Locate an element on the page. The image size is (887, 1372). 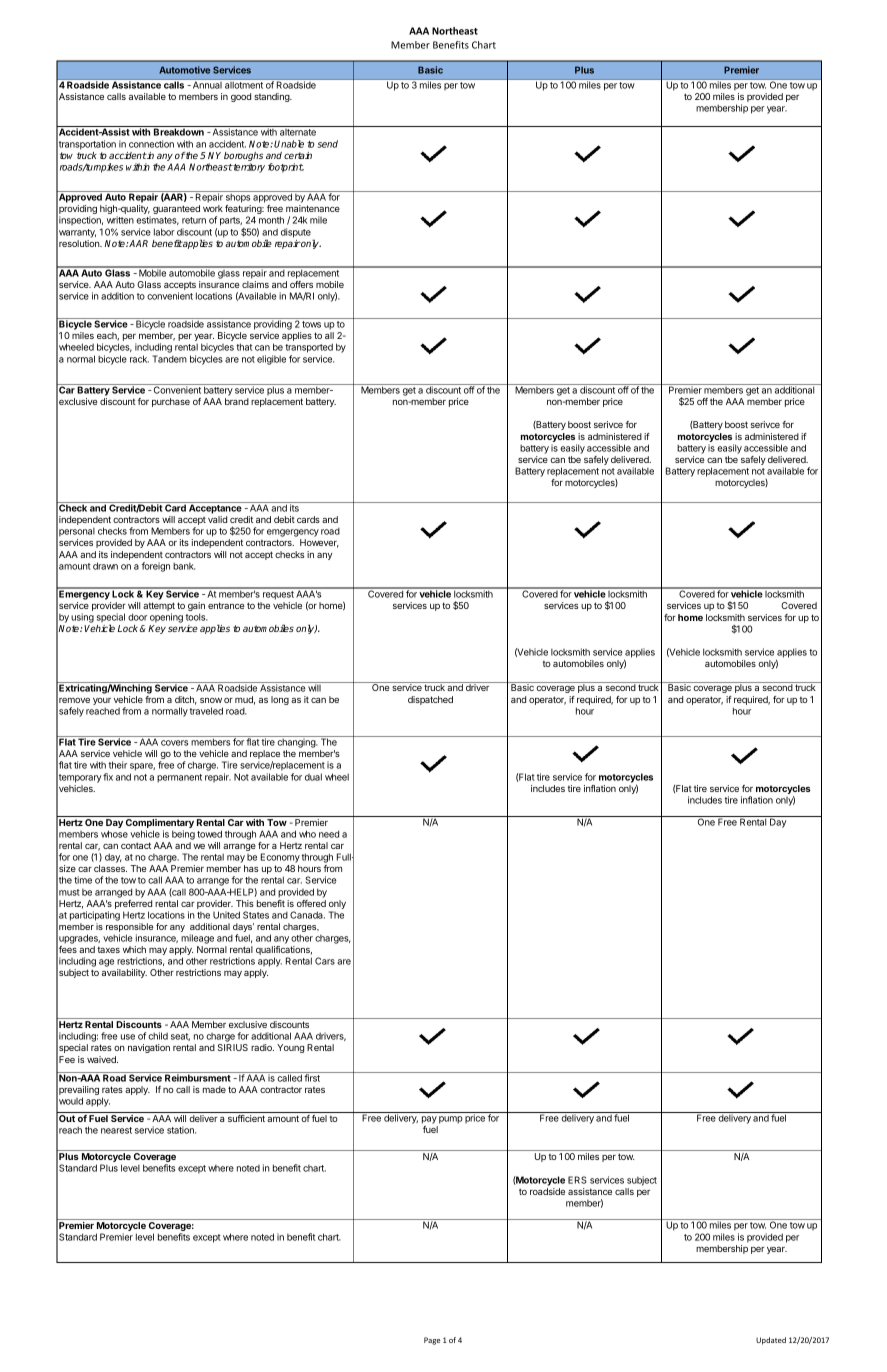
Page is located at coordinates (432, 1341).
